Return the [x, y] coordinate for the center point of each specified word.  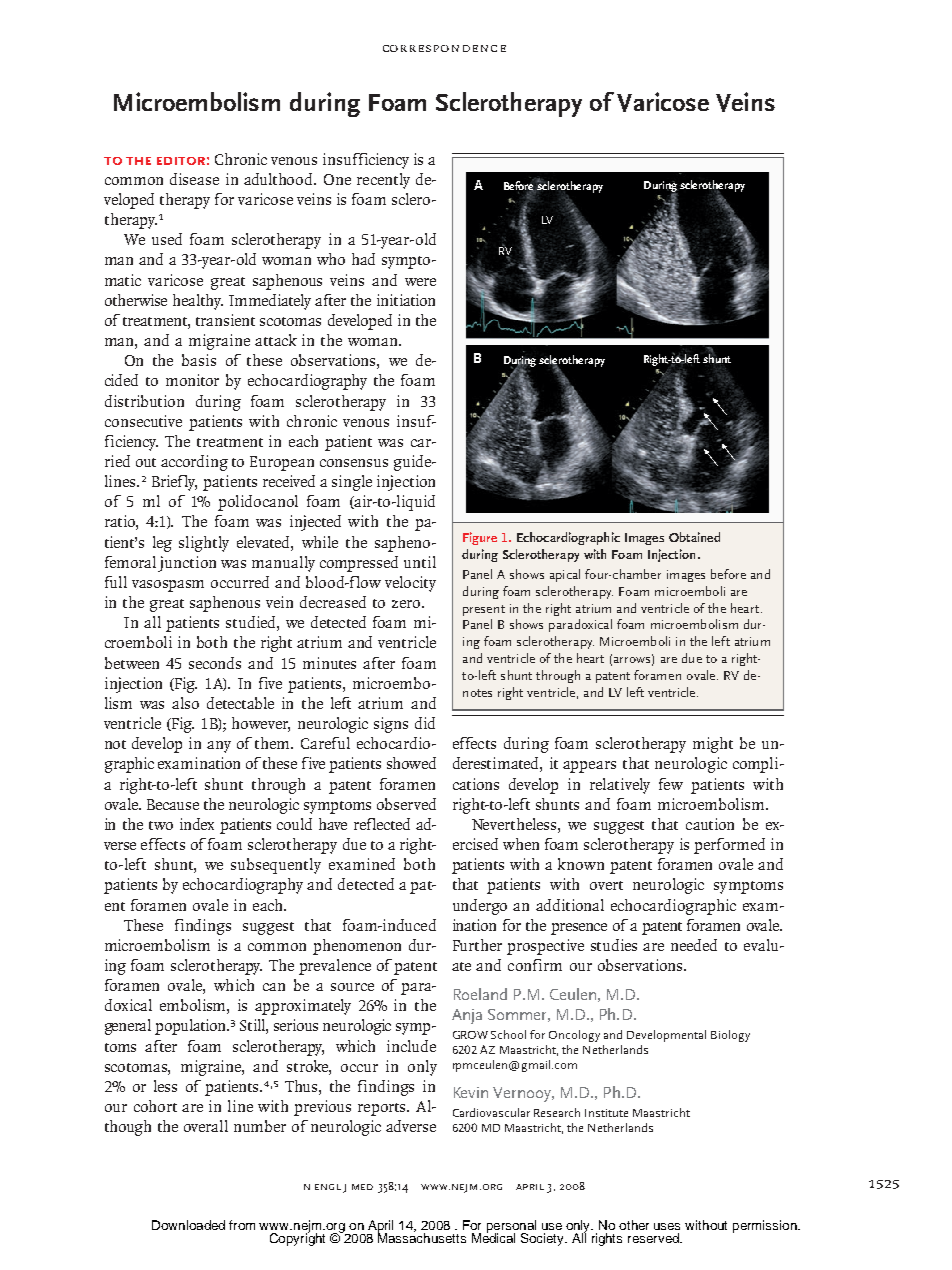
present [484, 610]
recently [383, 181]
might [713, 745]
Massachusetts [422, 1237]
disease [194, 179]
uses [667, 1226]
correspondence [444, 48]
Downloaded [188, 1225]
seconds [215, 663]
